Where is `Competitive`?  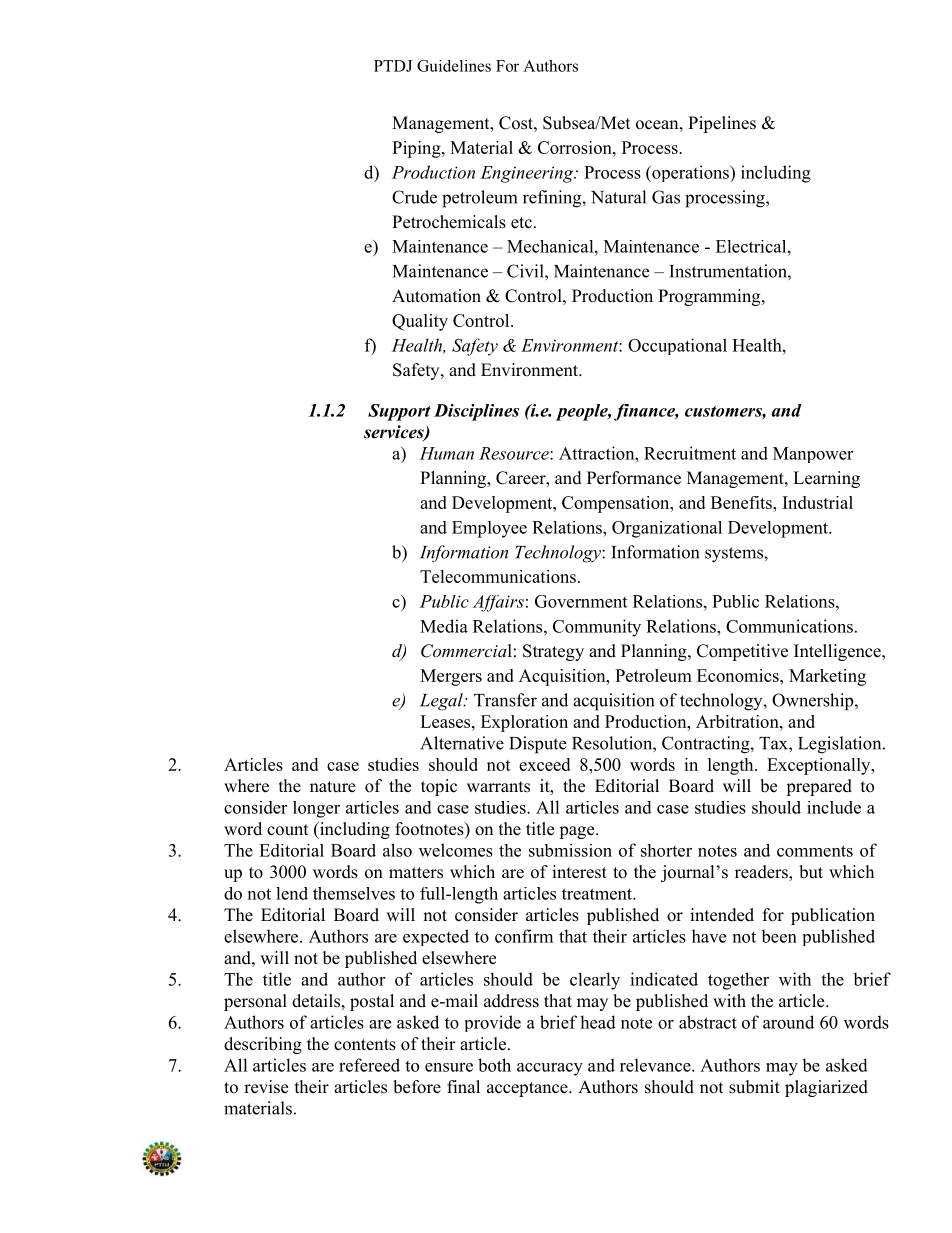
Competitive is located at coordinates (742, 652).
